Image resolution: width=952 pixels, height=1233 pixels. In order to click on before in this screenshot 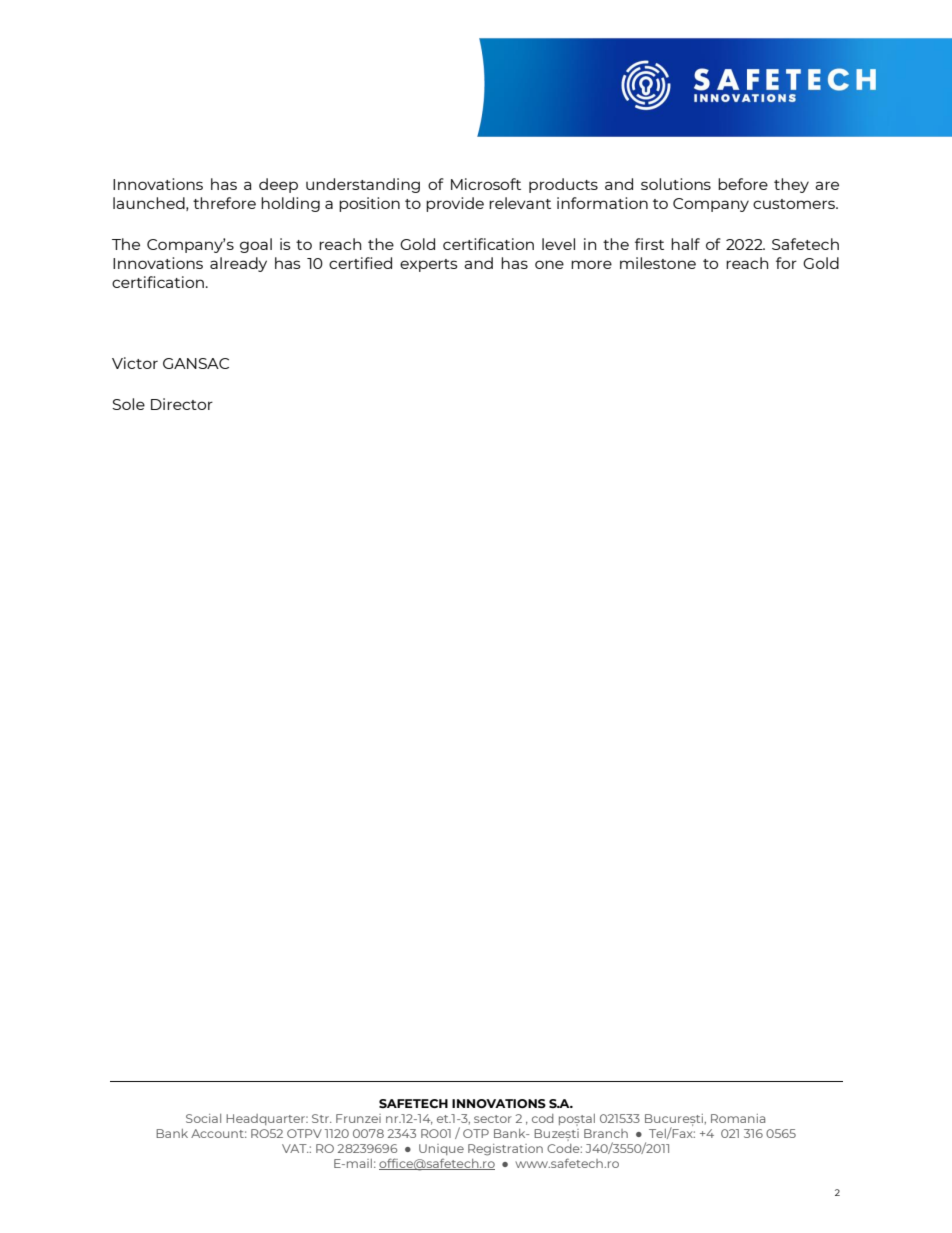, I will do `click(743, 184)`.
